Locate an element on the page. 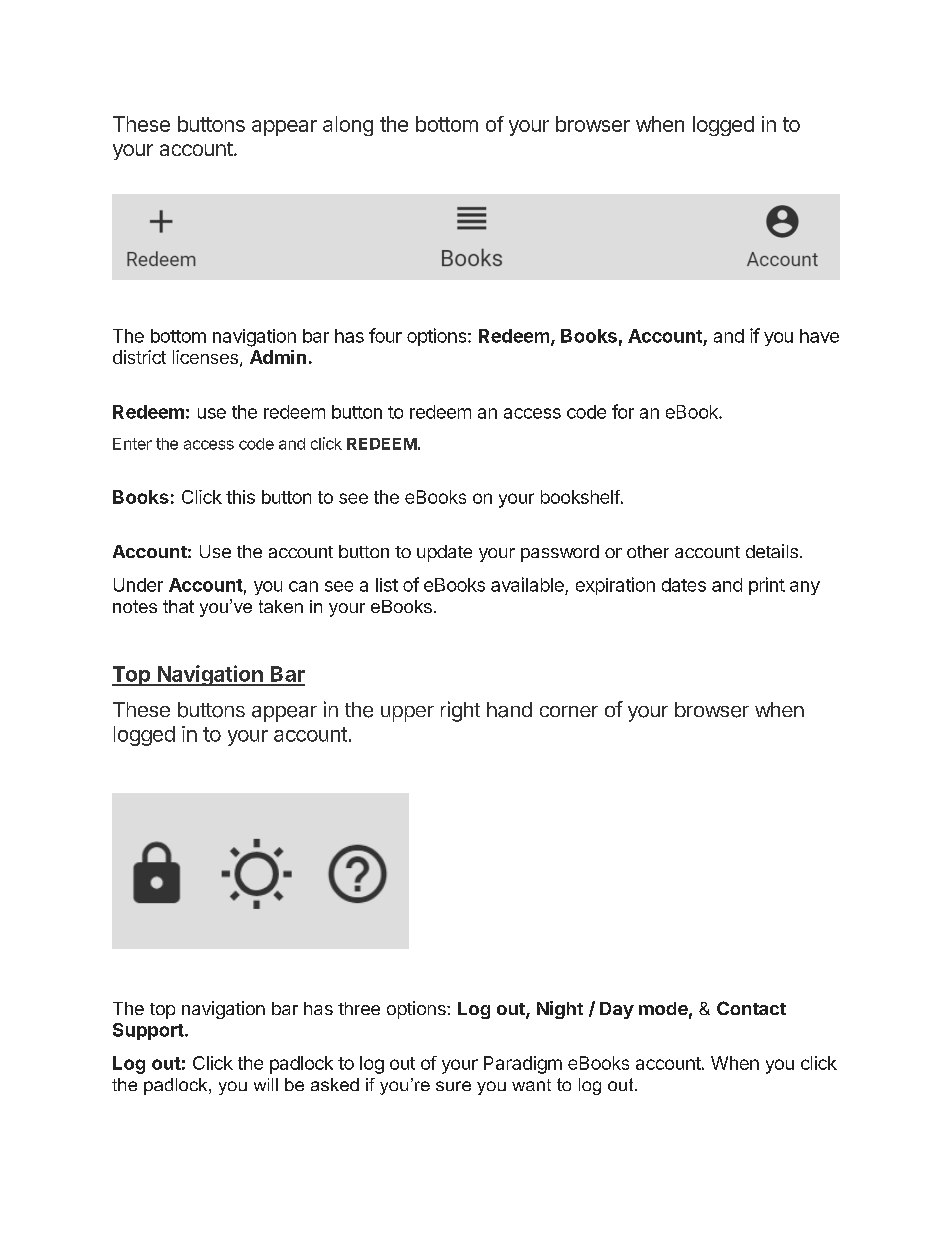 Image resolution: width=952 pixels, height=1233 pixels. right is located at coordinates (460, 711).
